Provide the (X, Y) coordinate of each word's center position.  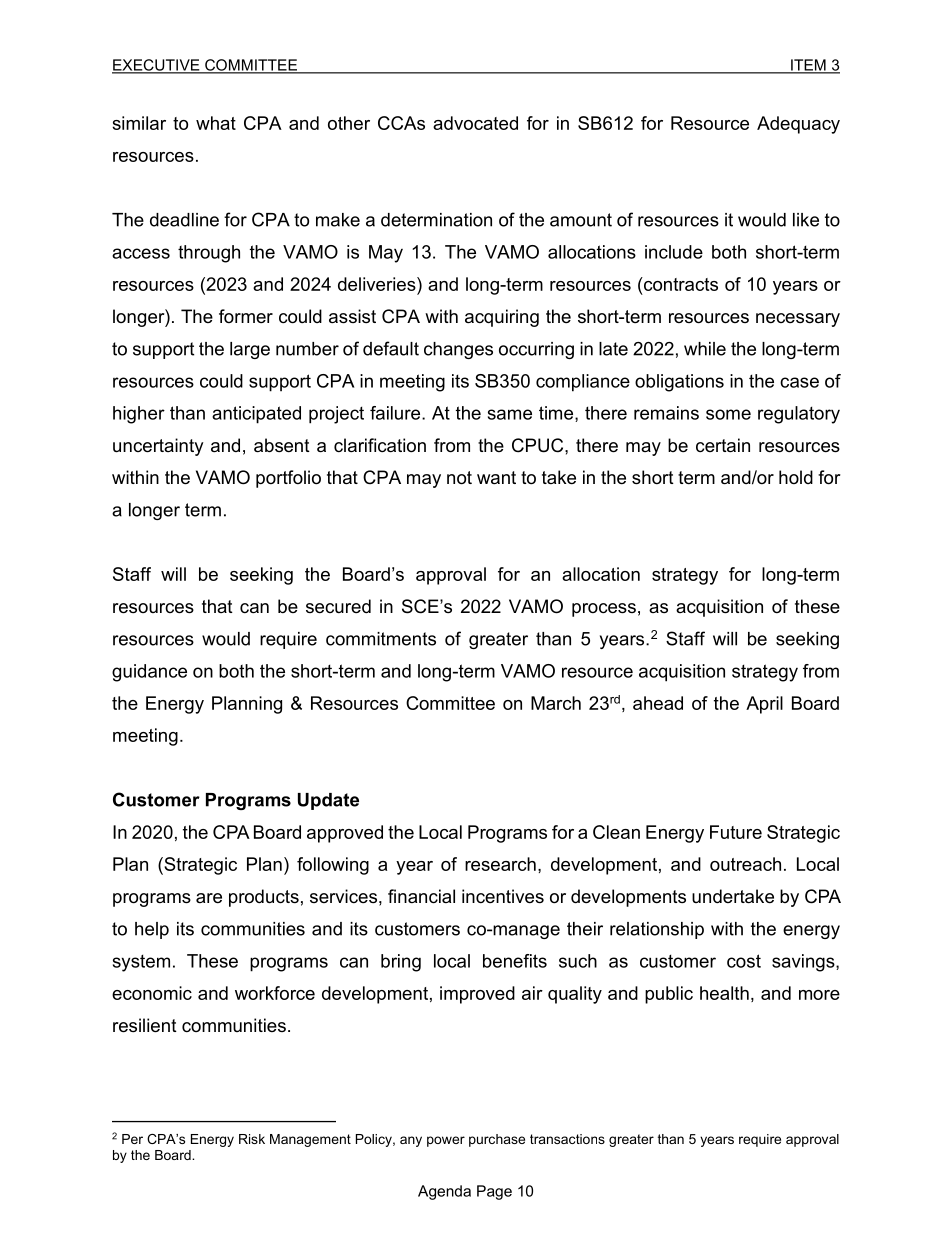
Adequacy (798, 125)
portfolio (288, 479)
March (556, 703)
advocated (475, 123)
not (459, 478)
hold (796, 477)
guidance (149, 673)
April (764, 705)
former (246, 316)
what (216, 123)
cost (744, 961)
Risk (252, 1139)
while (705, 349)
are (209, 898)
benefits (515, 961)
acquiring (502, 318)
